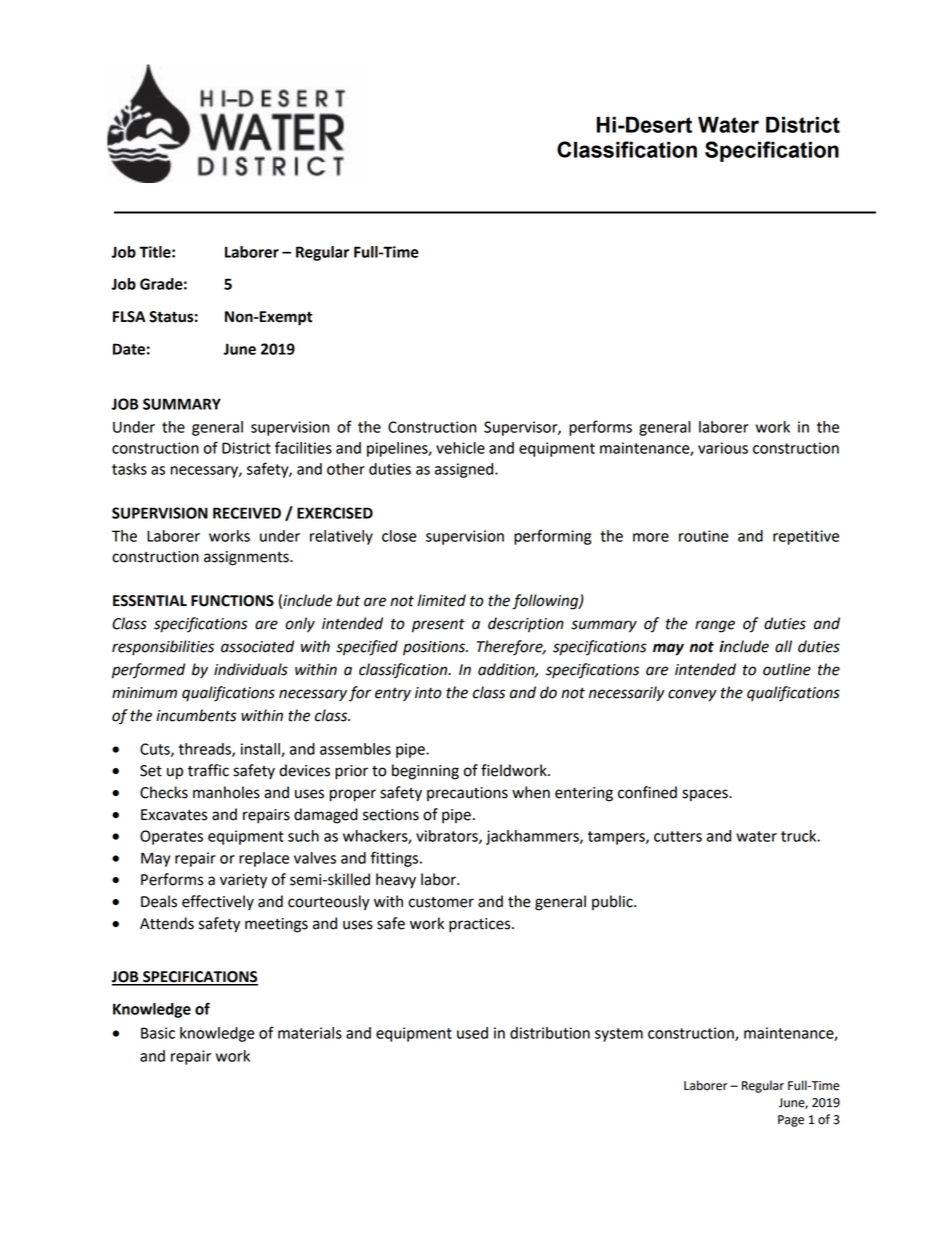 This screenshot has width=952, height=1233. What do you see at coordinates (129, 317) in the screenshot?
I see `FLSA` at bounding box center [129, 317].
